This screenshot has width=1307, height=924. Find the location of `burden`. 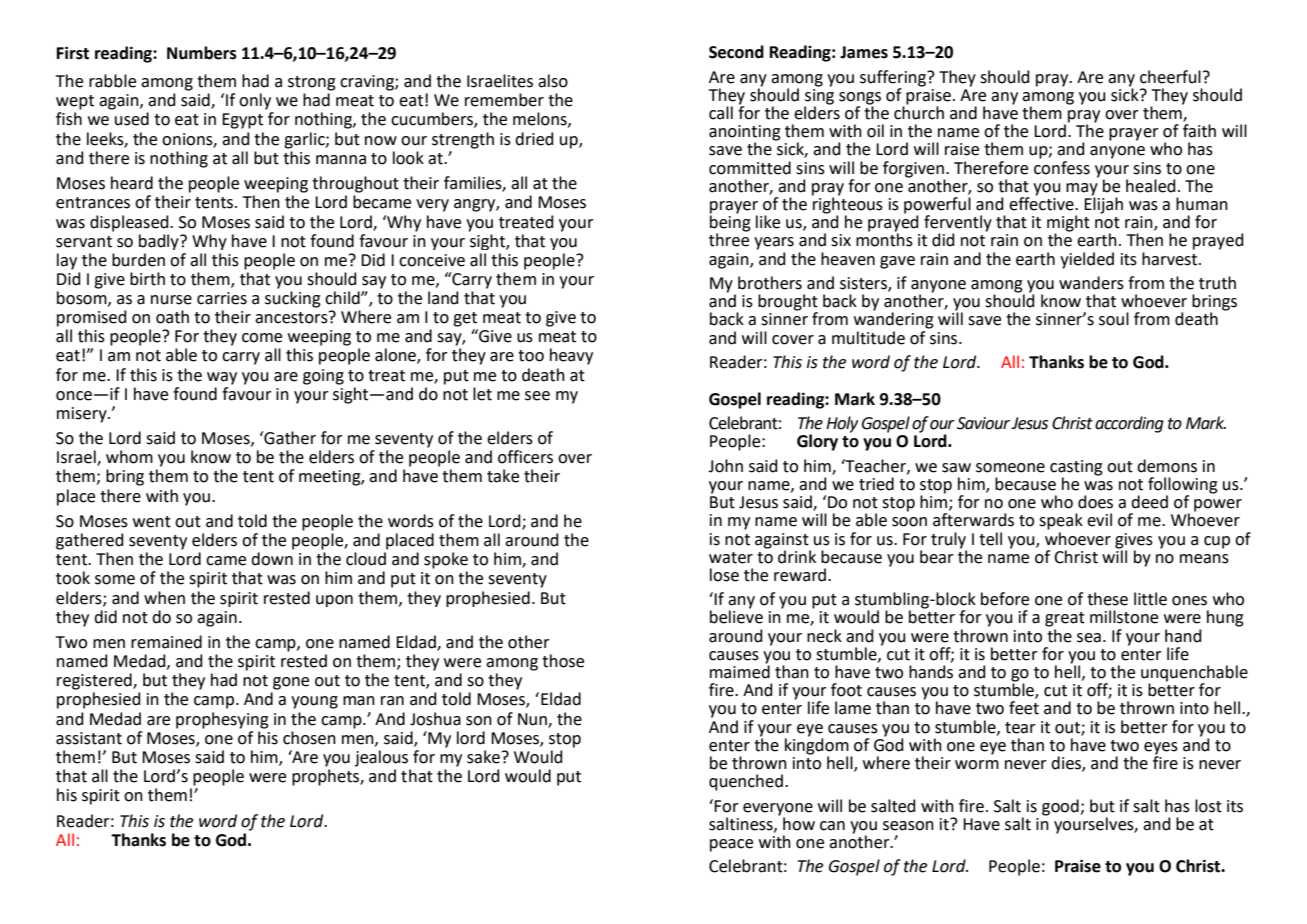

burden is located at coordinates (138, 260).
